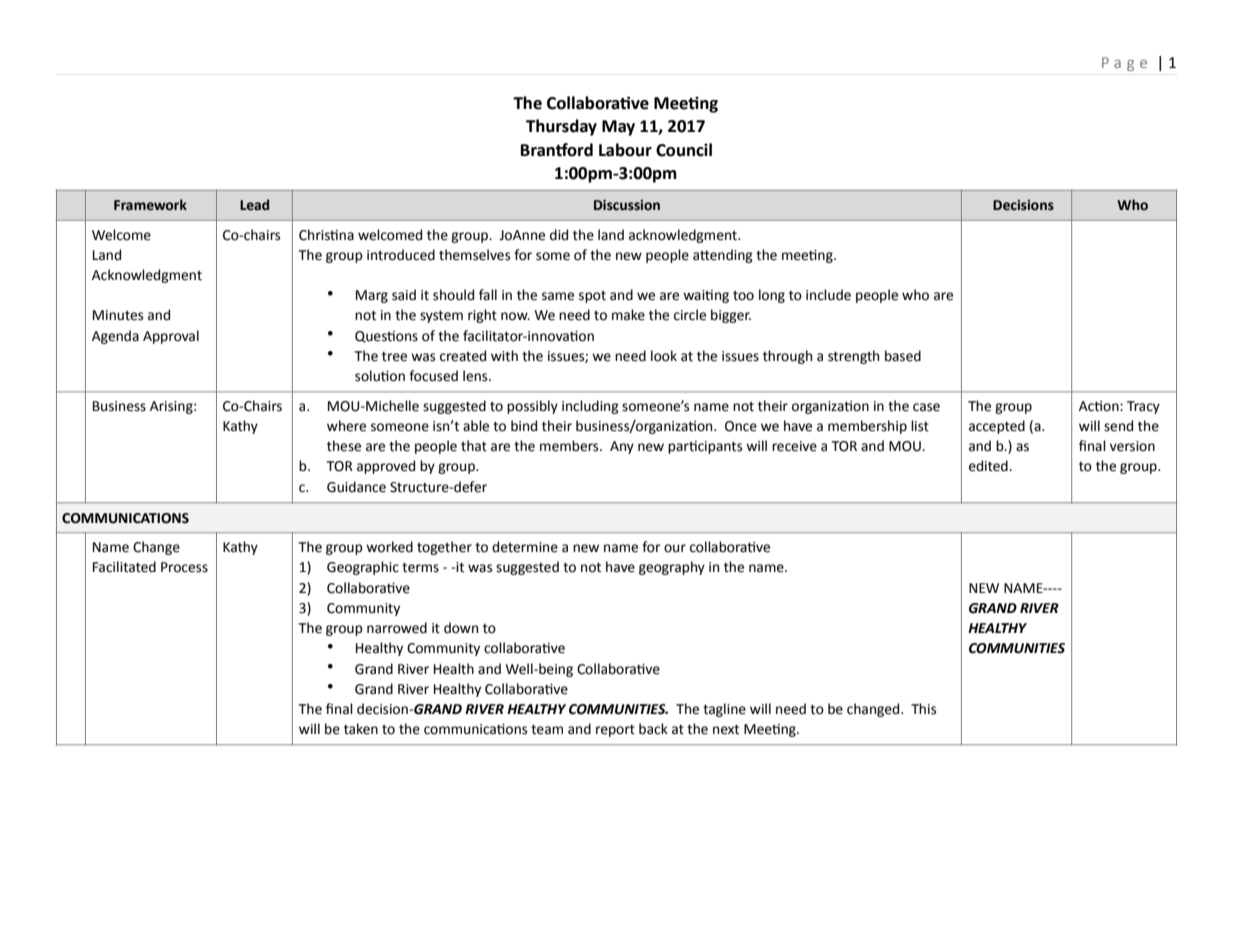 This screenshot has width=1233, height=952. Describe the element at coordinates (625, 150) in the screenshot. I see `Labour` at that location.
